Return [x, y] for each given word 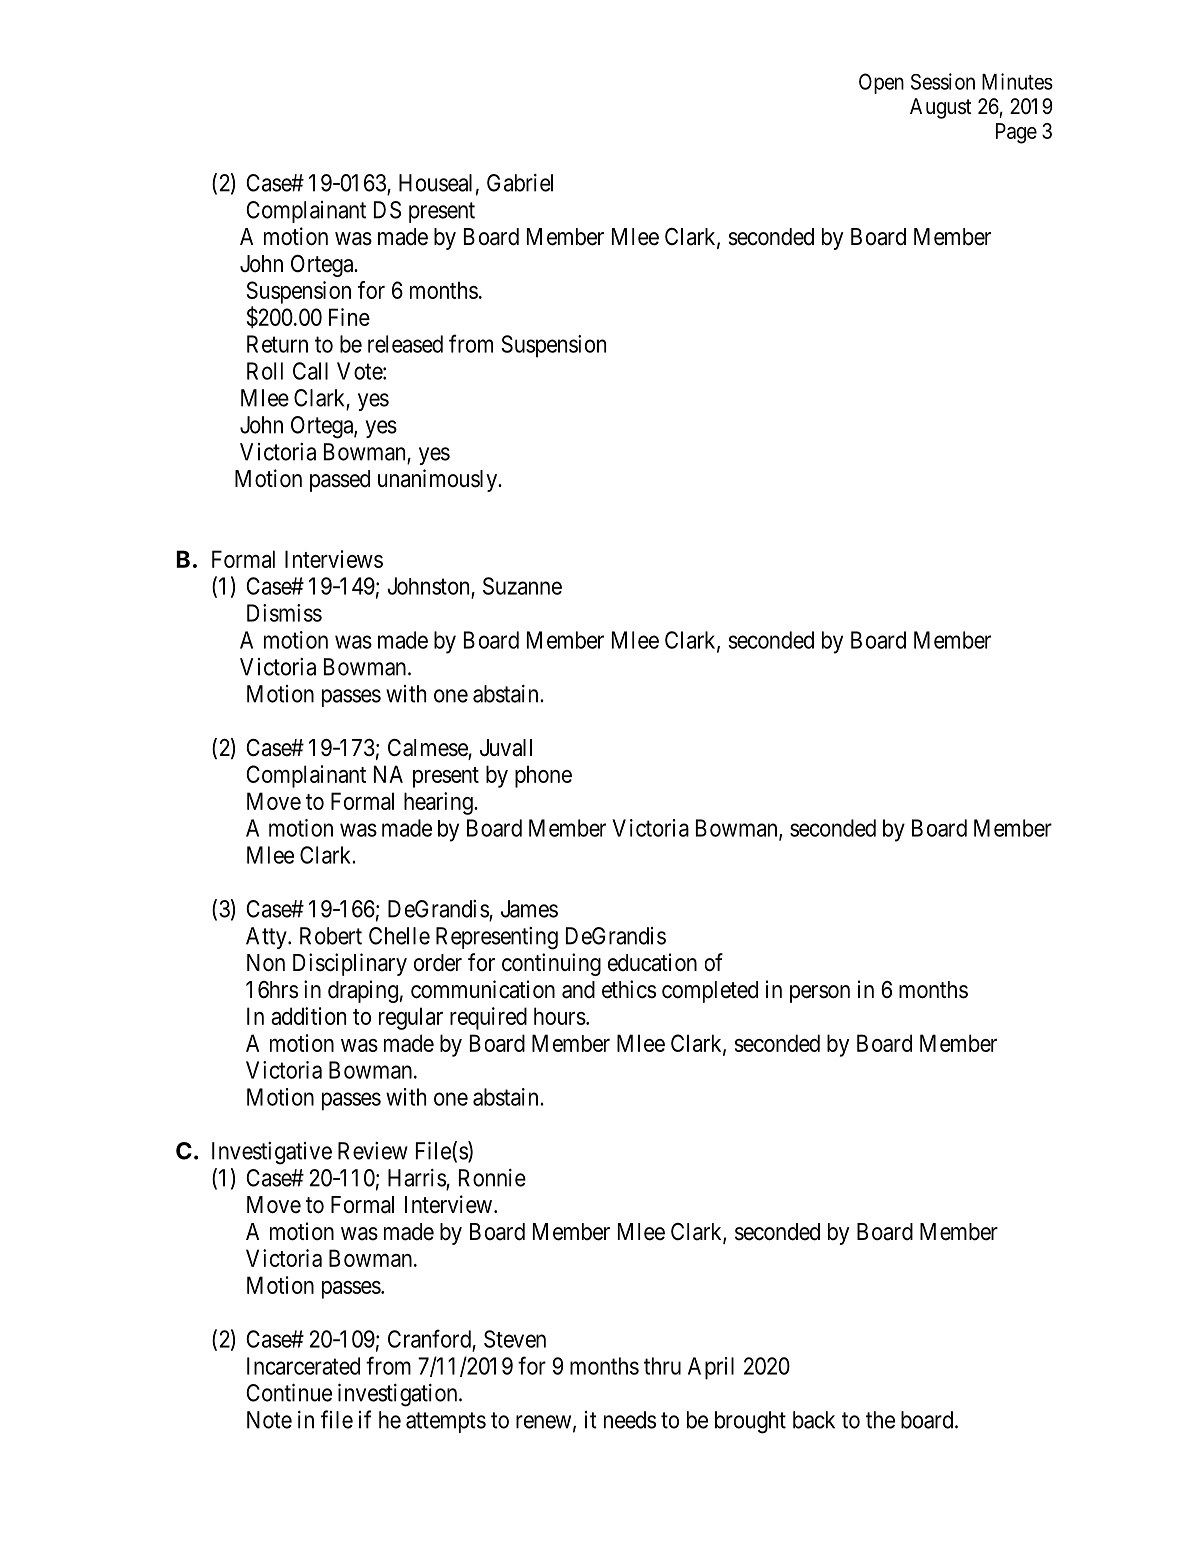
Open [881, 83]
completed [710, 992]
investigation [399, 1395]
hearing [439, 803]
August [940, 108]
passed [340, 481]
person [820, 994]
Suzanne [522, 586]
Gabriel [520, 183]
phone [543, 776]
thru [662, 1366]
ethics [629, 989]
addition [308, 1016]
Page [1016, 133]
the [880, 1420]
